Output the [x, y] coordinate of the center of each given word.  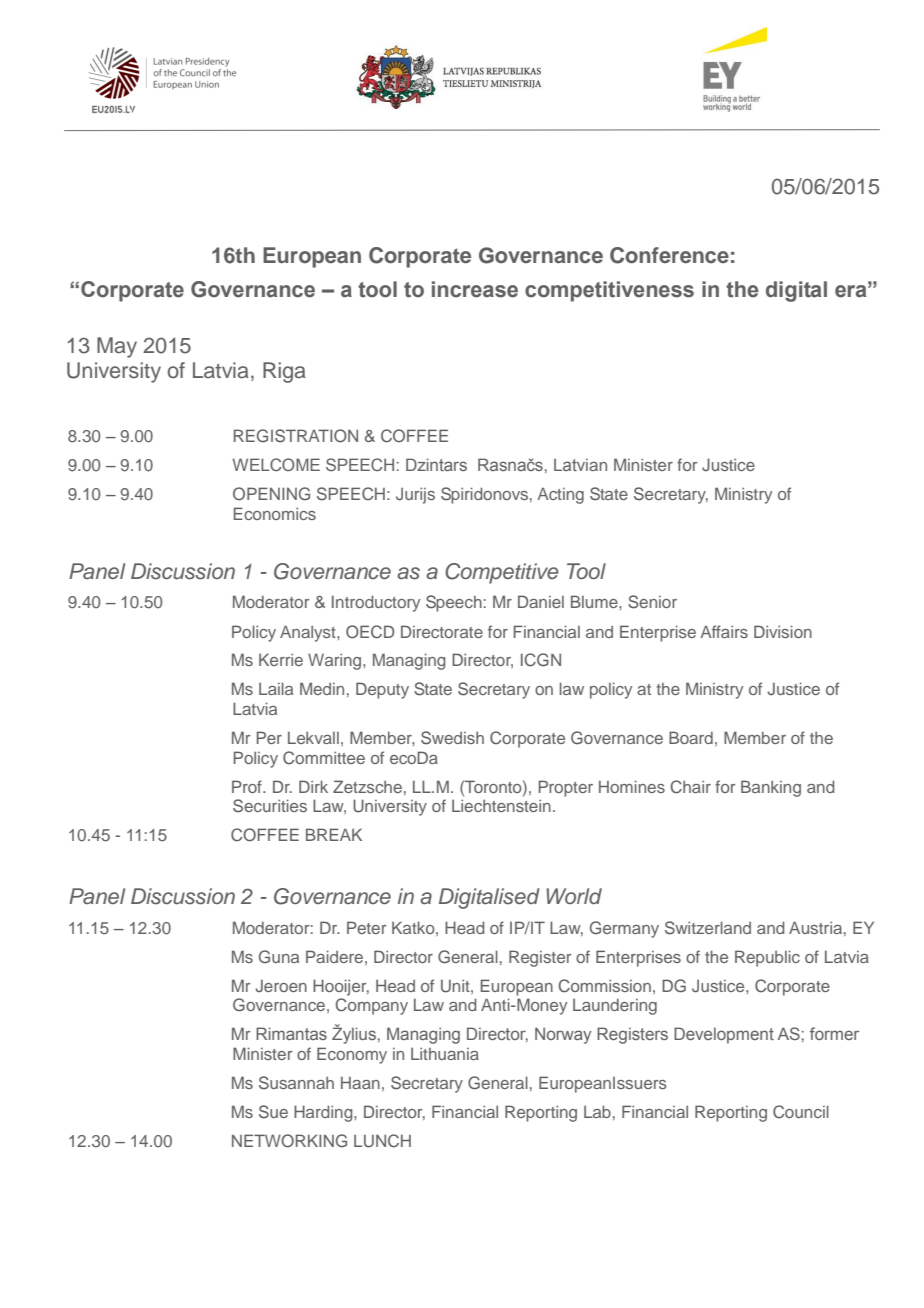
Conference [669, 255]
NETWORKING [289, 1141]
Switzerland [708, 928]
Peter [366, 927]
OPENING [271, 494]
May [117, 347]
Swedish [452, 738]
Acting [560, 496]
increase [475, 289]
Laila [276, 688]
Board [691, 737]
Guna [279, 957]
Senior [652, 602]
